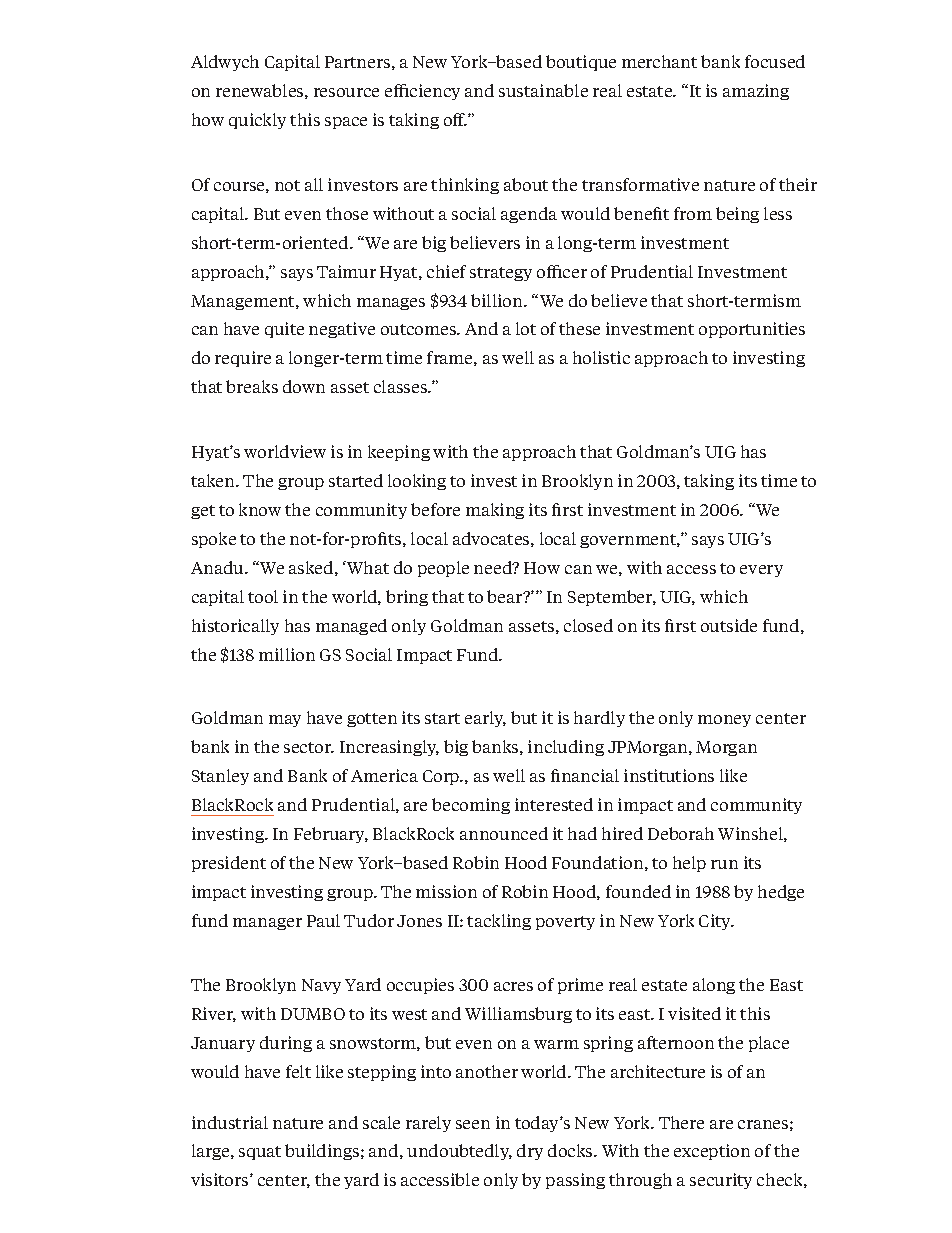  I want to click on dry, so click(530, 1152).
